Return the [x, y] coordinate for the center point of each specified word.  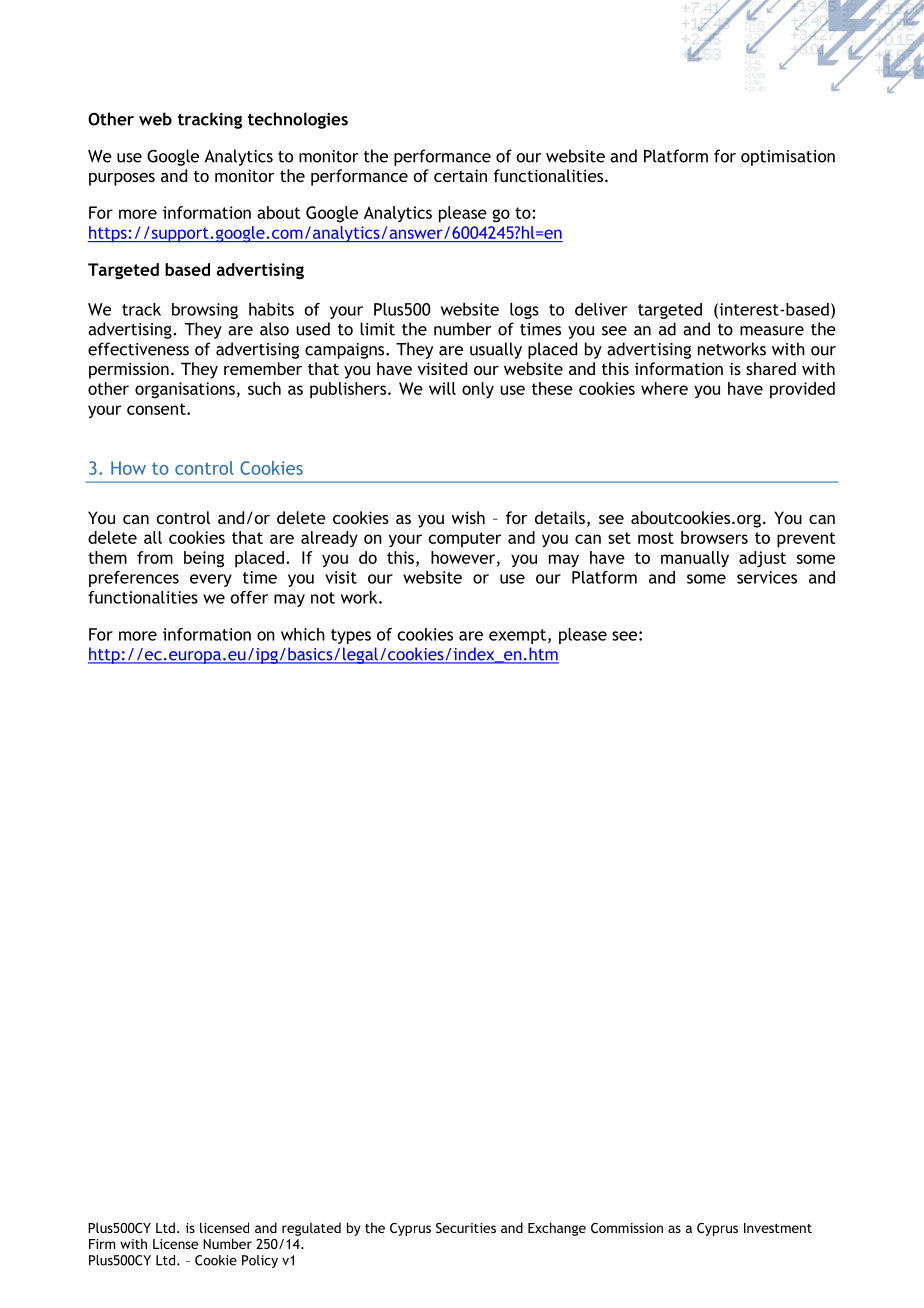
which [303, 634]
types [351, 636]
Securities [466, 1228]
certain [460, 175]
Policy [260, 1261]
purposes [122, 179]
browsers [714, 537]
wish [468, 517]
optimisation [788, 158]
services [767, 577]
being [204, 559]
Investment [778, 1228]
